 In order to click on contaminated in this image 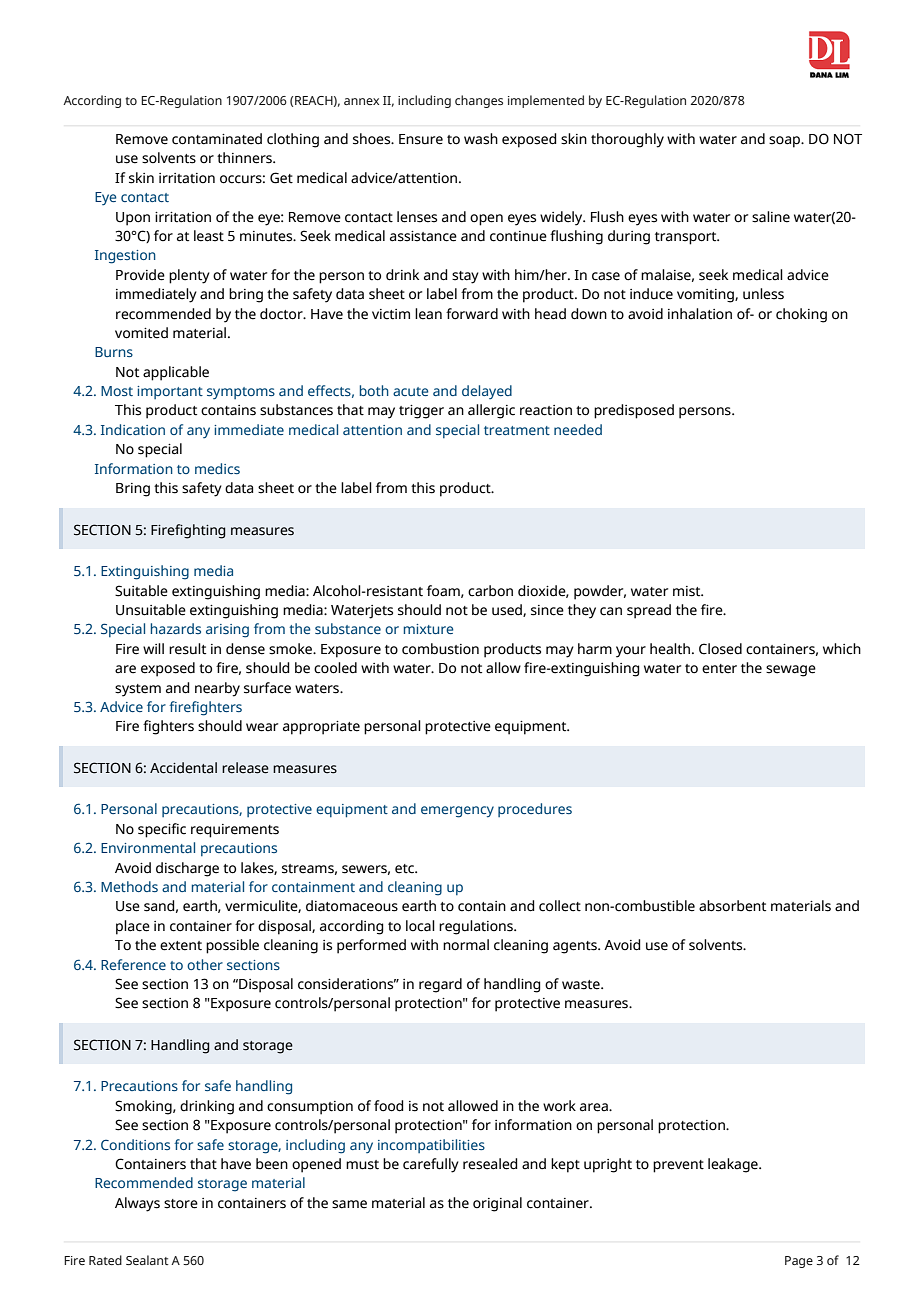, I will do `click(217, 139)`.
